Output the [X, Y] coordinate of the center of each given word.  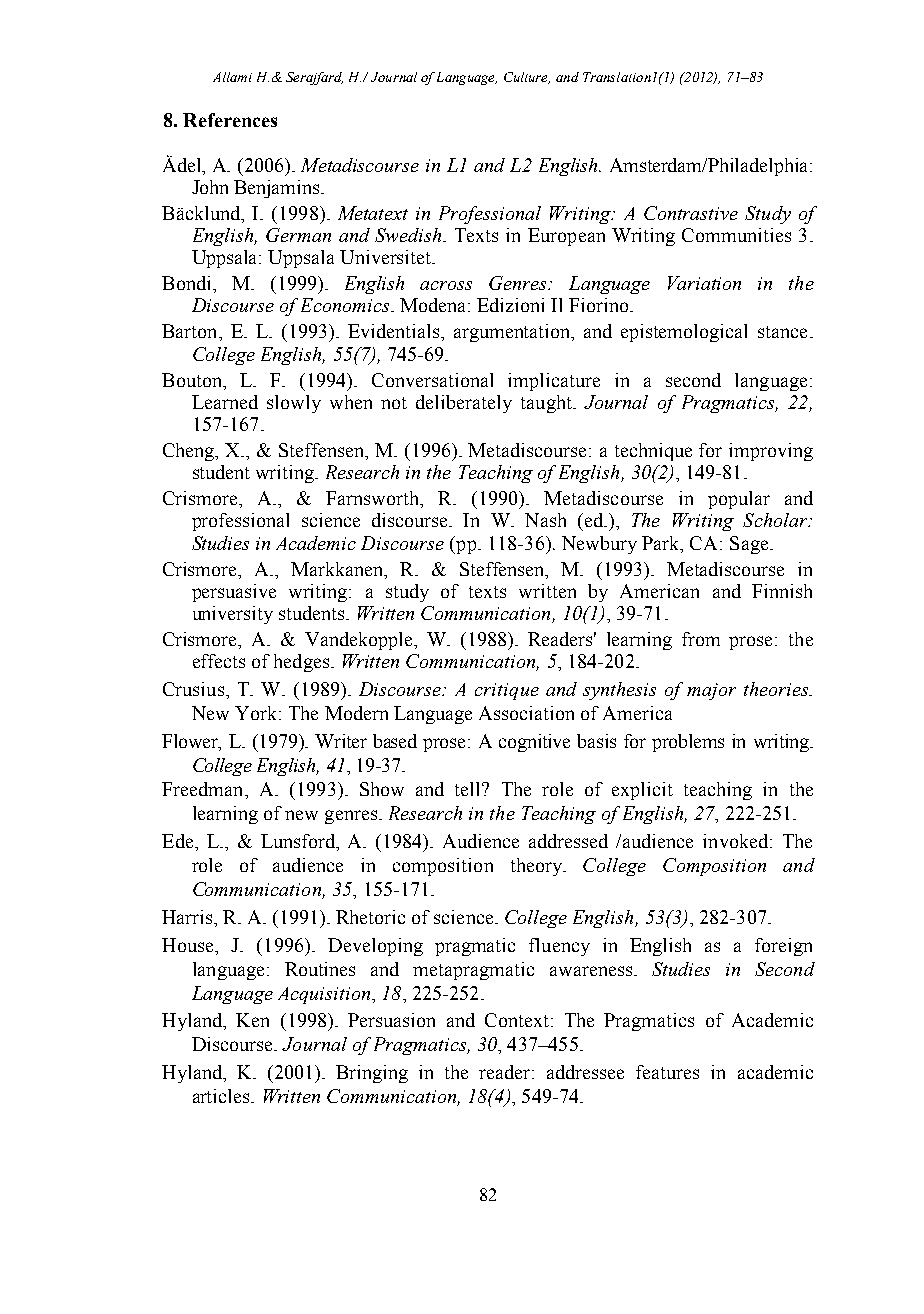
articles [222, 1096]
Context [518, 1020]
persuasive [234, 593]
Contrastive [691, 213]
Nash [545, 520]
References [230, 120]
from [701, 639]
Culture [527, 78]
